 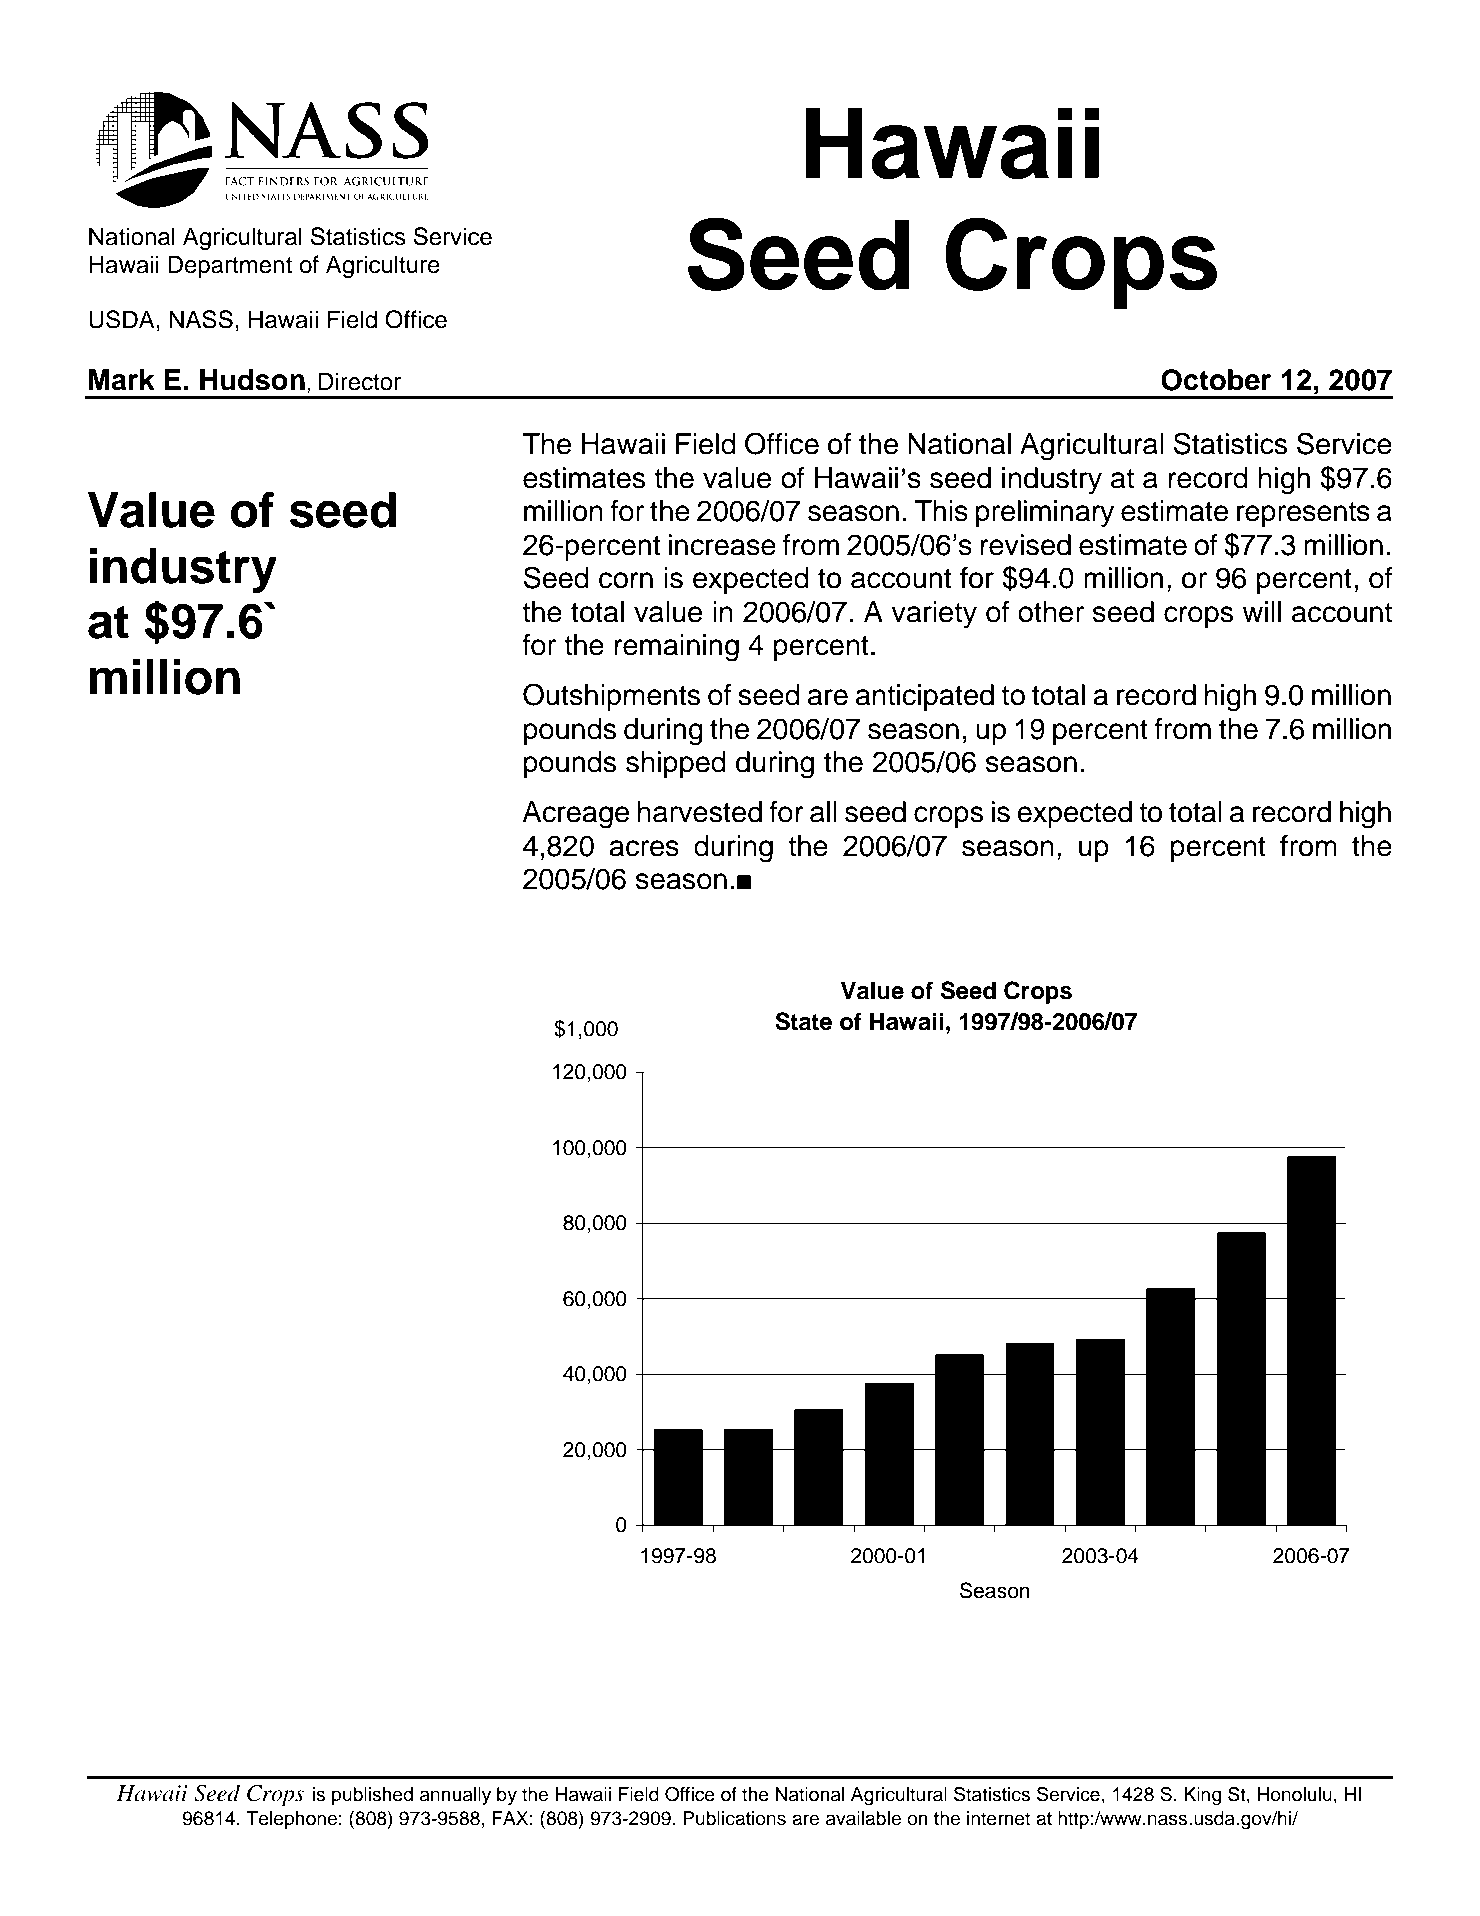 I want to click on acres, so click(x=644, y=848).
